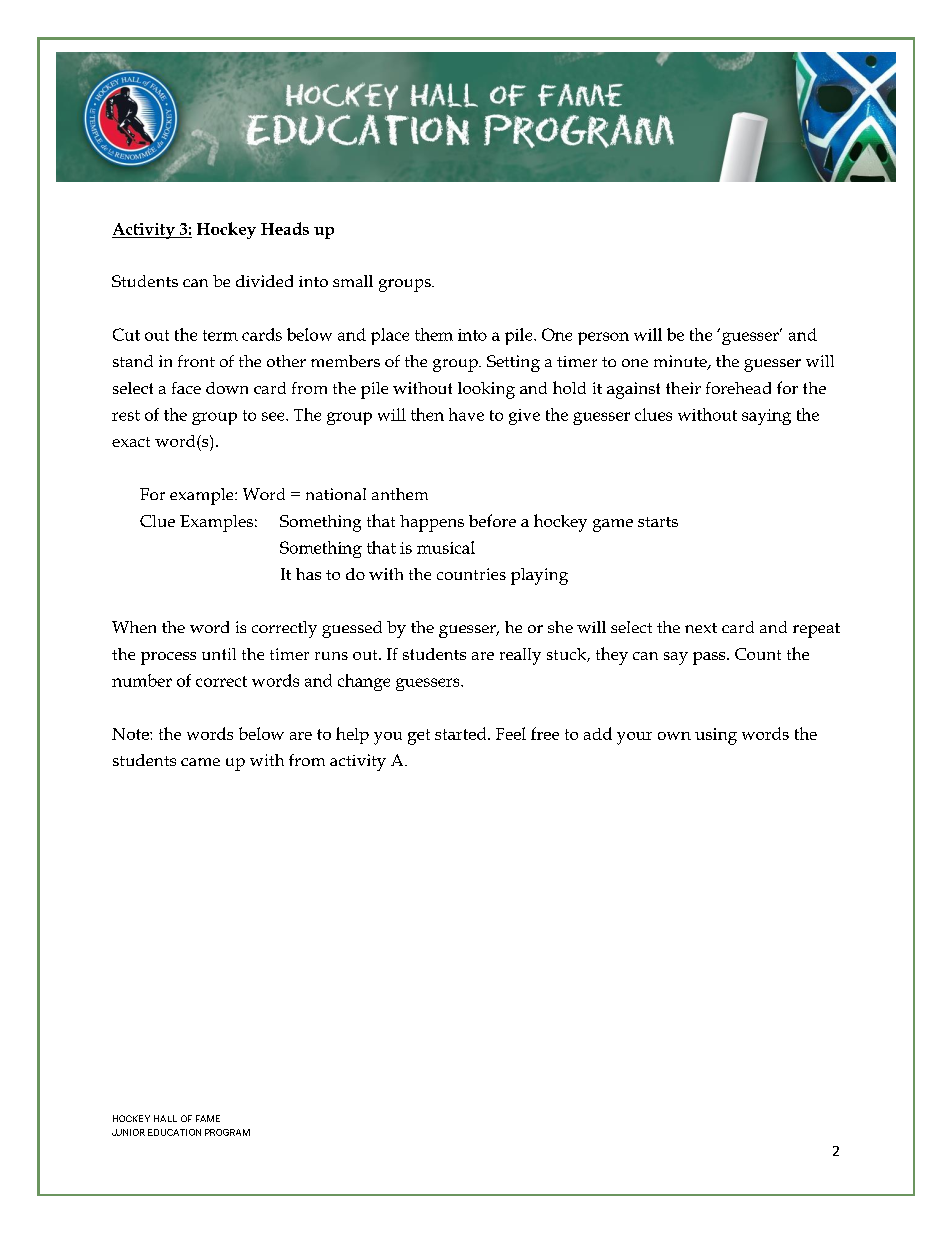 This document has height=1233, width=952. I want to click on divided, so click(264, 281).
